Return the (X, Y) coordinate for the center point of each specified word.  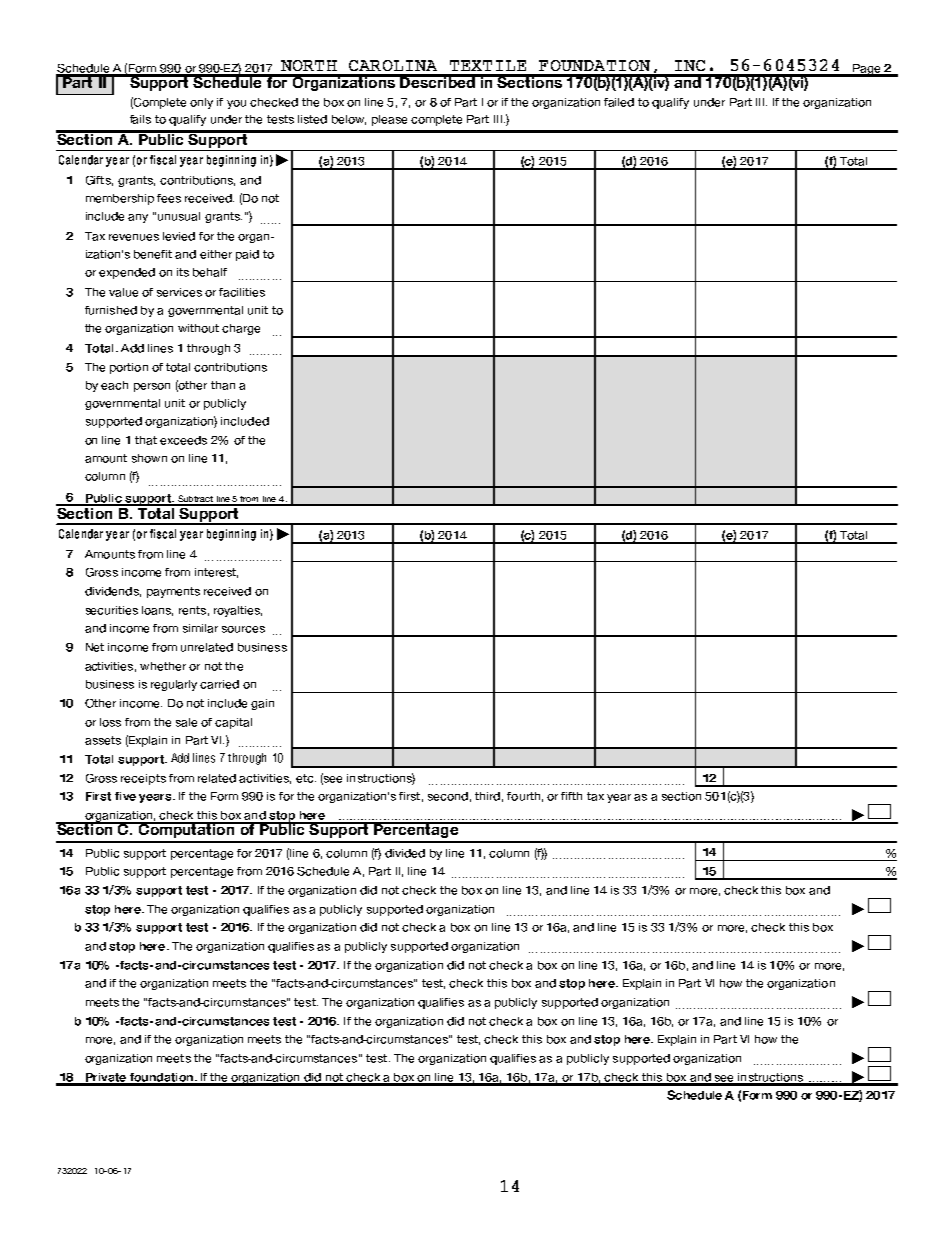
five (125, 796)
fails (140, 119)
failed (619, 102)
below (349, 120)
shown (149, 458)
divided (405, 853)
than (223, 385)
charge (241, 329)
